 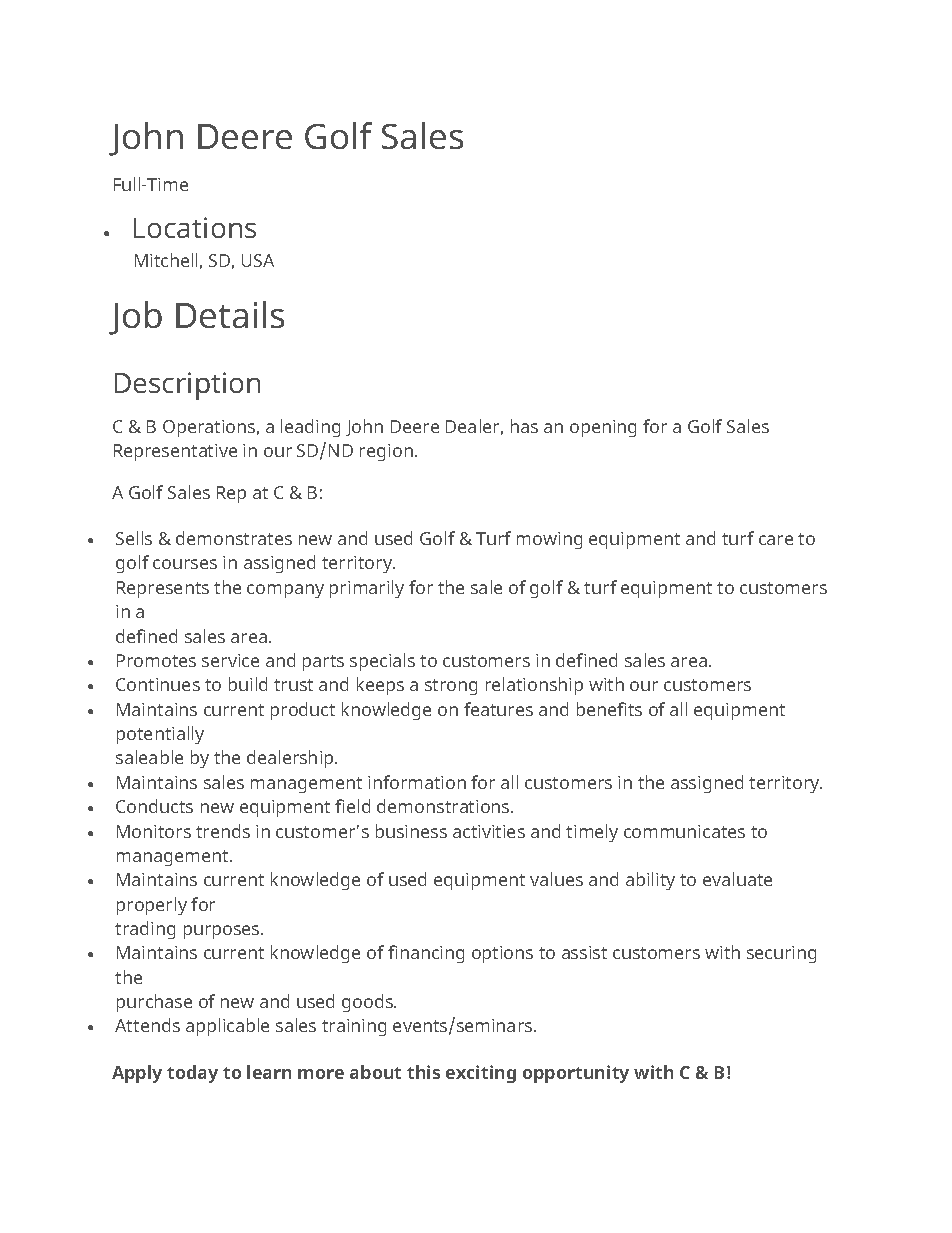 I want to click on trends, so click(x=223, y=831).
